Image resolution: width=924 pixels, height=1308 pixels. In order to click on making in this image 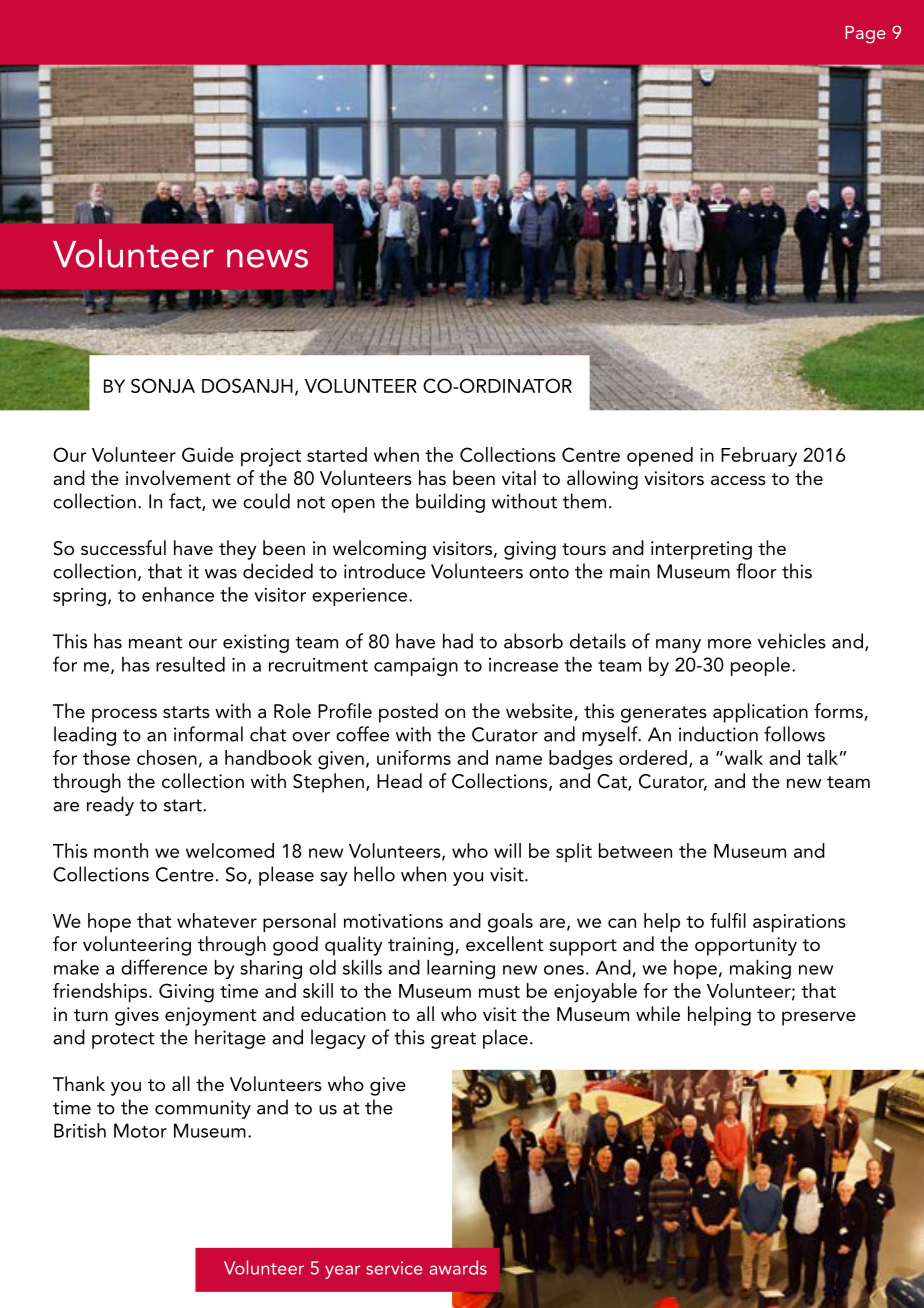, I will do `click(760, 969)`.
